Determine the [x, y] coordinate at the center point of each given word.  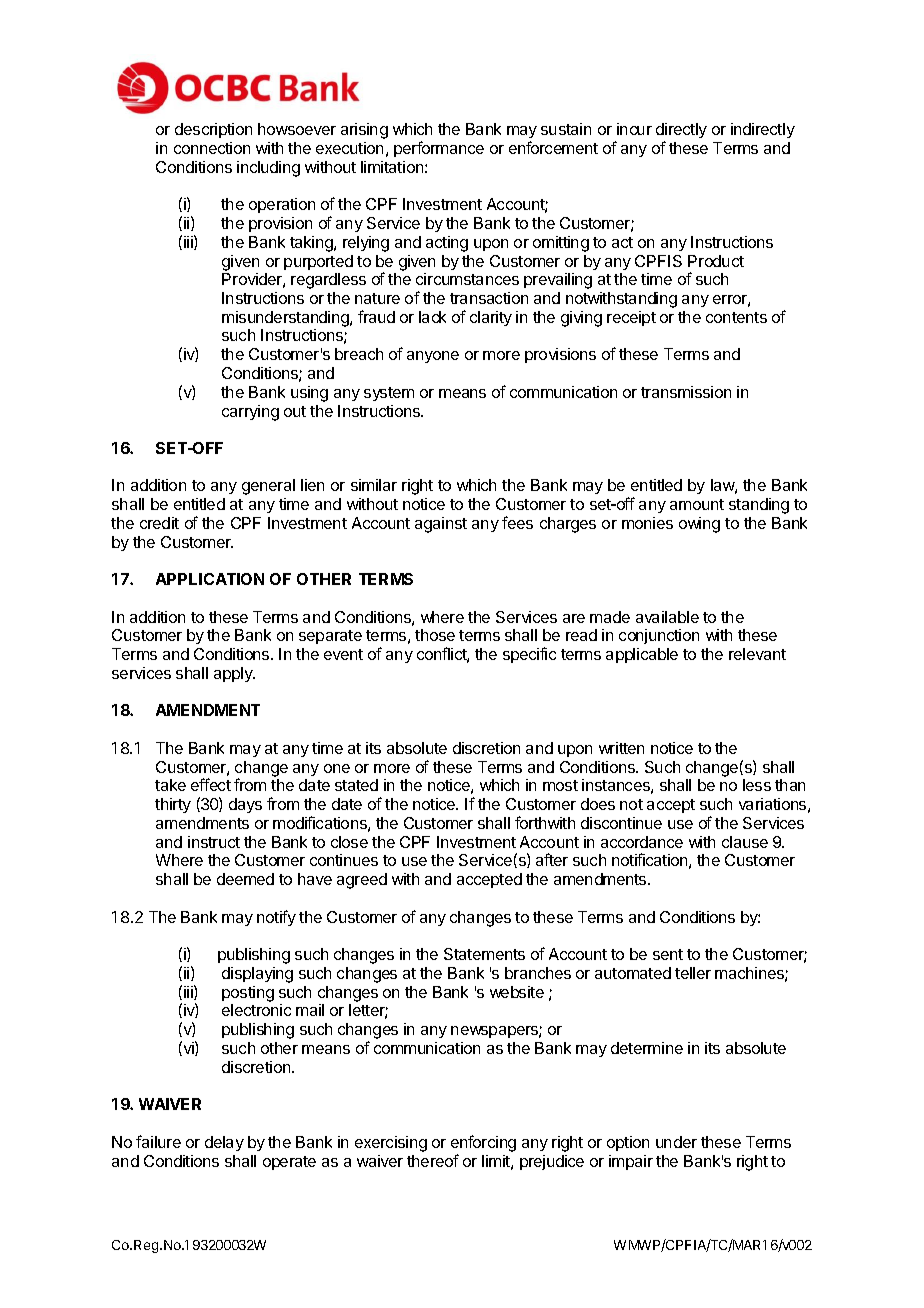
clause [745, 842]
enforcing [483, 1145]
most [560, 785]
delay [224, 1143]
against [441, 525]
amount [697, 504]
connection [212, 148]
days [245, 805]
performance [439, 149]
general [268, 487]
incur [634, 129]
